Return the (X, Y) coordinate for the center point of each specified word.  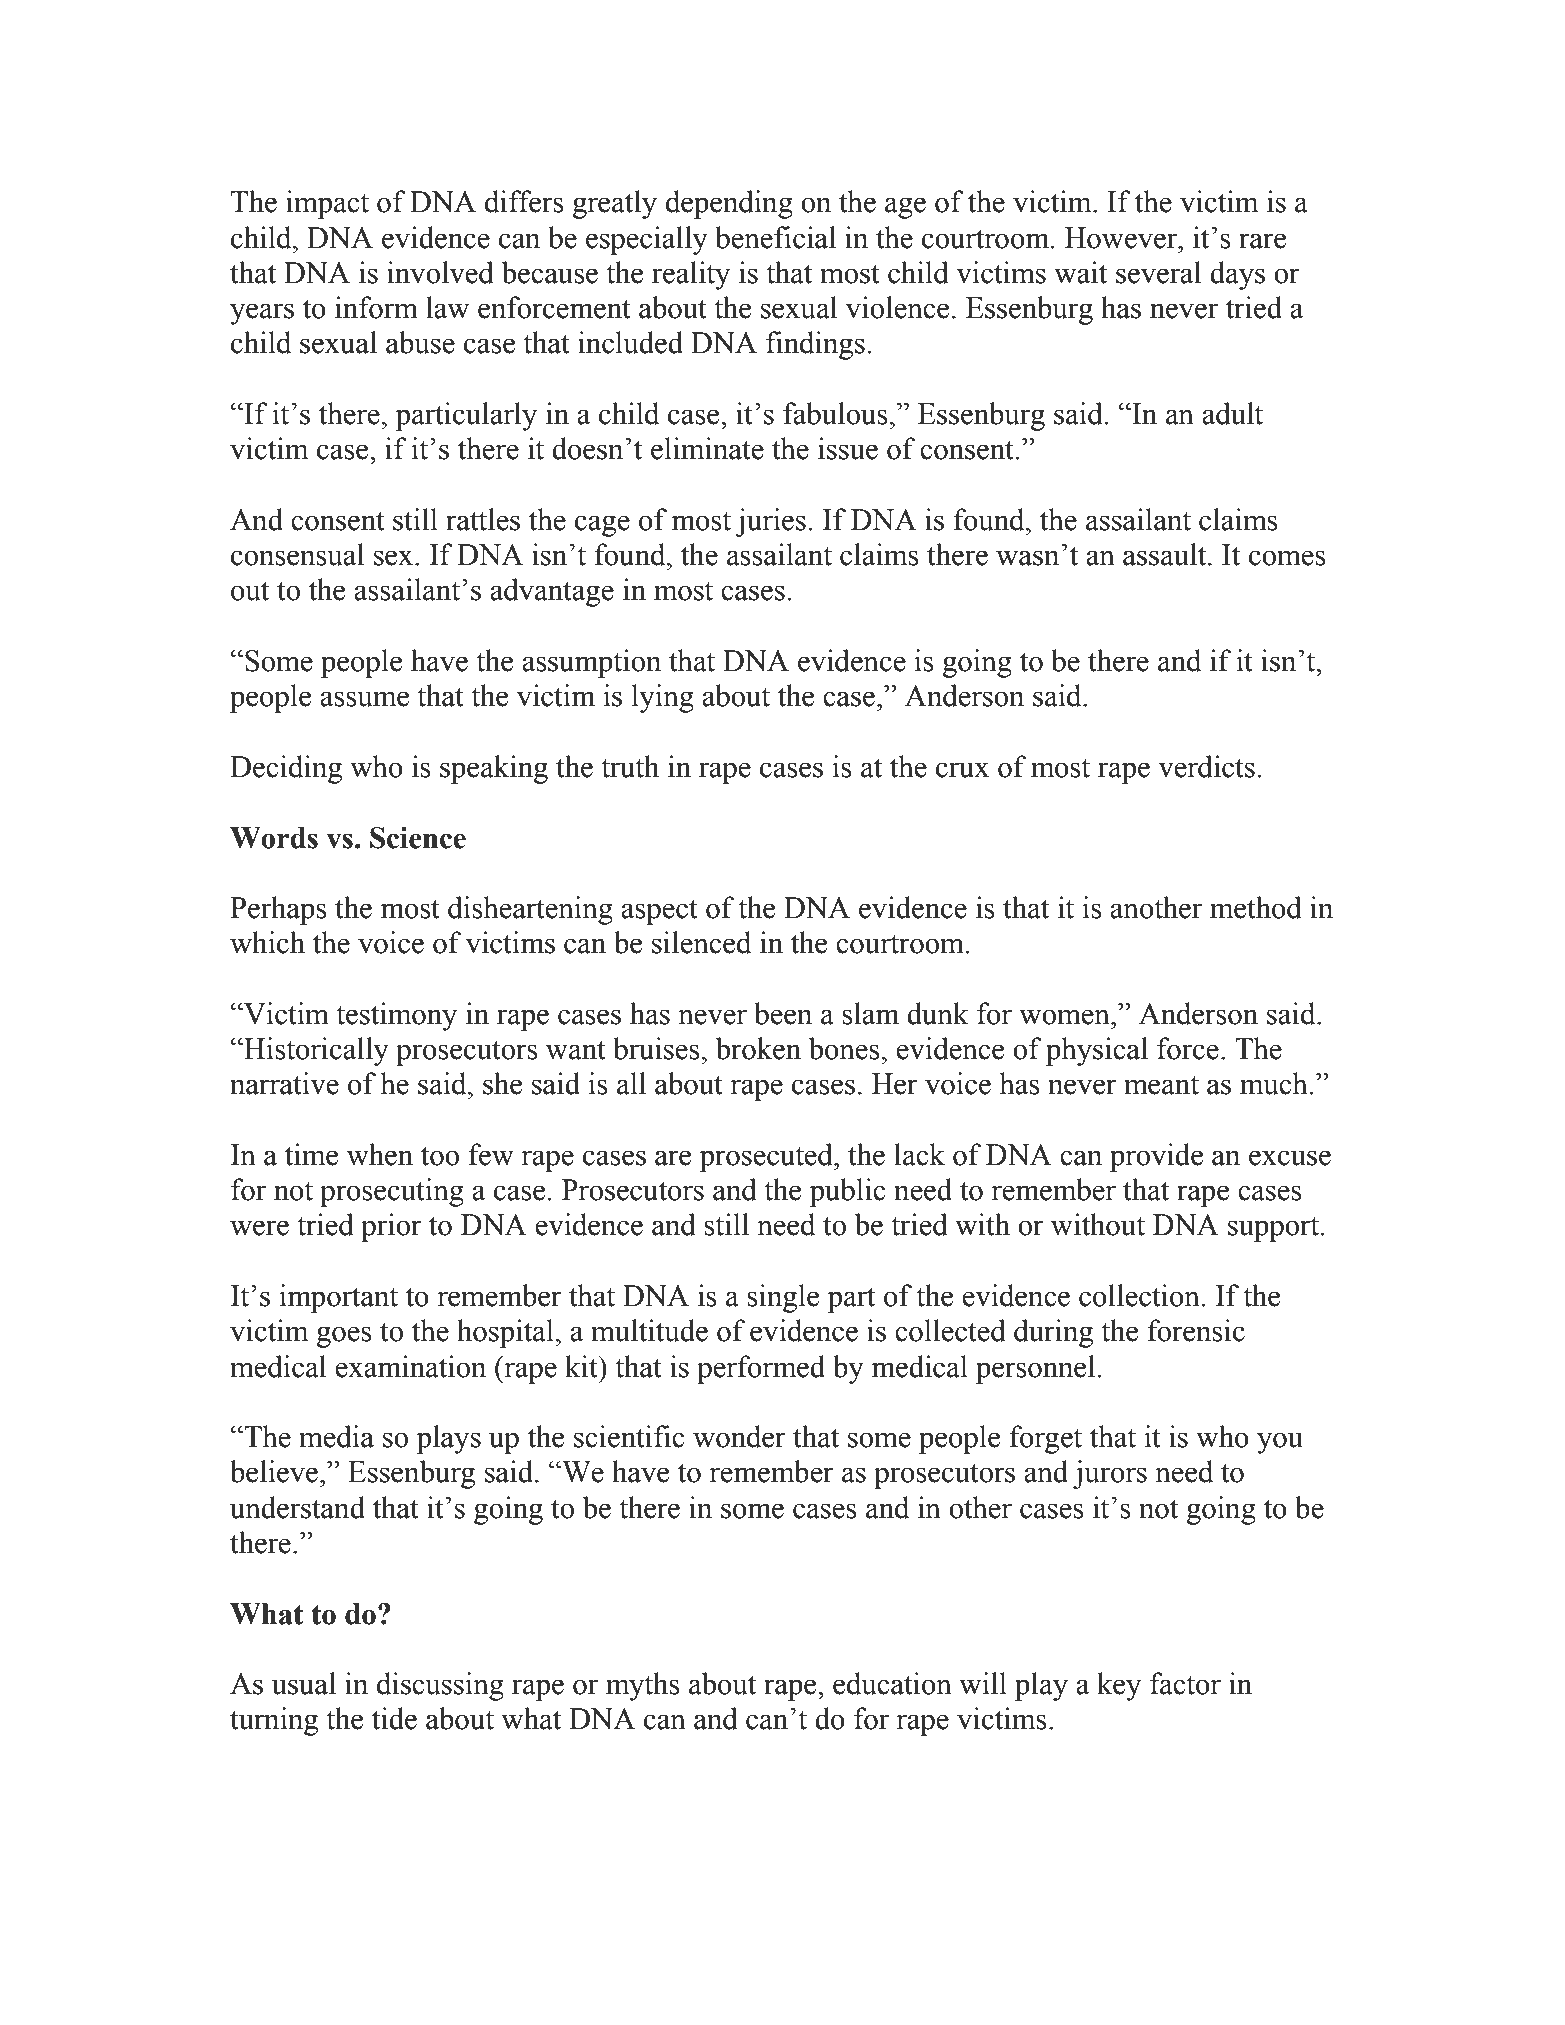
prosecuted (767, 1157)
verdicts (1206, 766)
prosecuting (392, 1192)
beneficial (775, 237)
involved (440, 272)
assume (364, 699)
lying (663, 698)
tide (394, 1718)
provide (1156, 1157)
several (1158, 272)
